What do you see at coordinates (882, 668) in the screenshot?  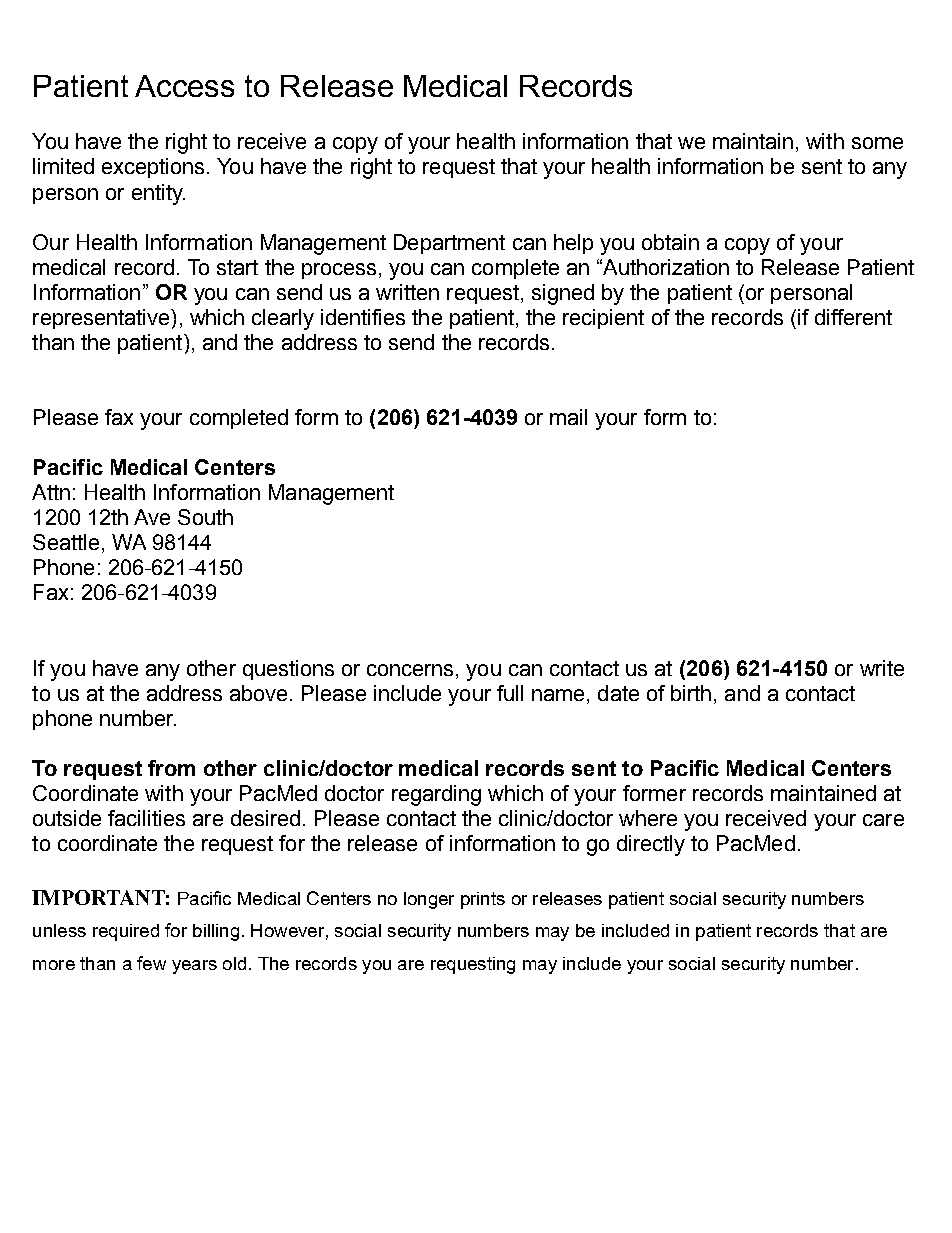 I see `write` at bounding box center [882, 668].
